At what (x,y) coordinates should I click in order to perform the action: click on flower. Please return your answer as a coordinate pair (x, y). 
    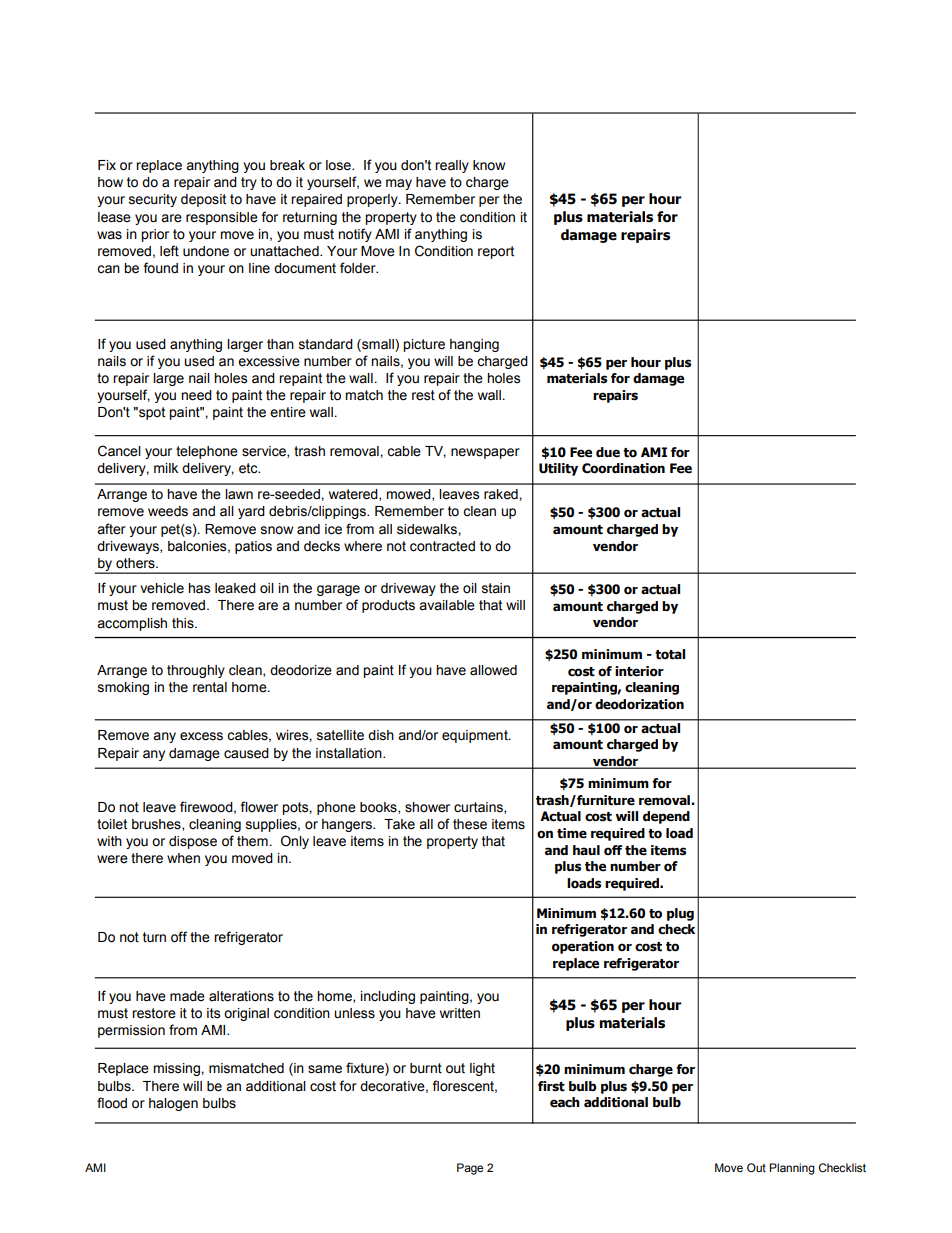
    Looking at the image, I should click on (259, 807).
